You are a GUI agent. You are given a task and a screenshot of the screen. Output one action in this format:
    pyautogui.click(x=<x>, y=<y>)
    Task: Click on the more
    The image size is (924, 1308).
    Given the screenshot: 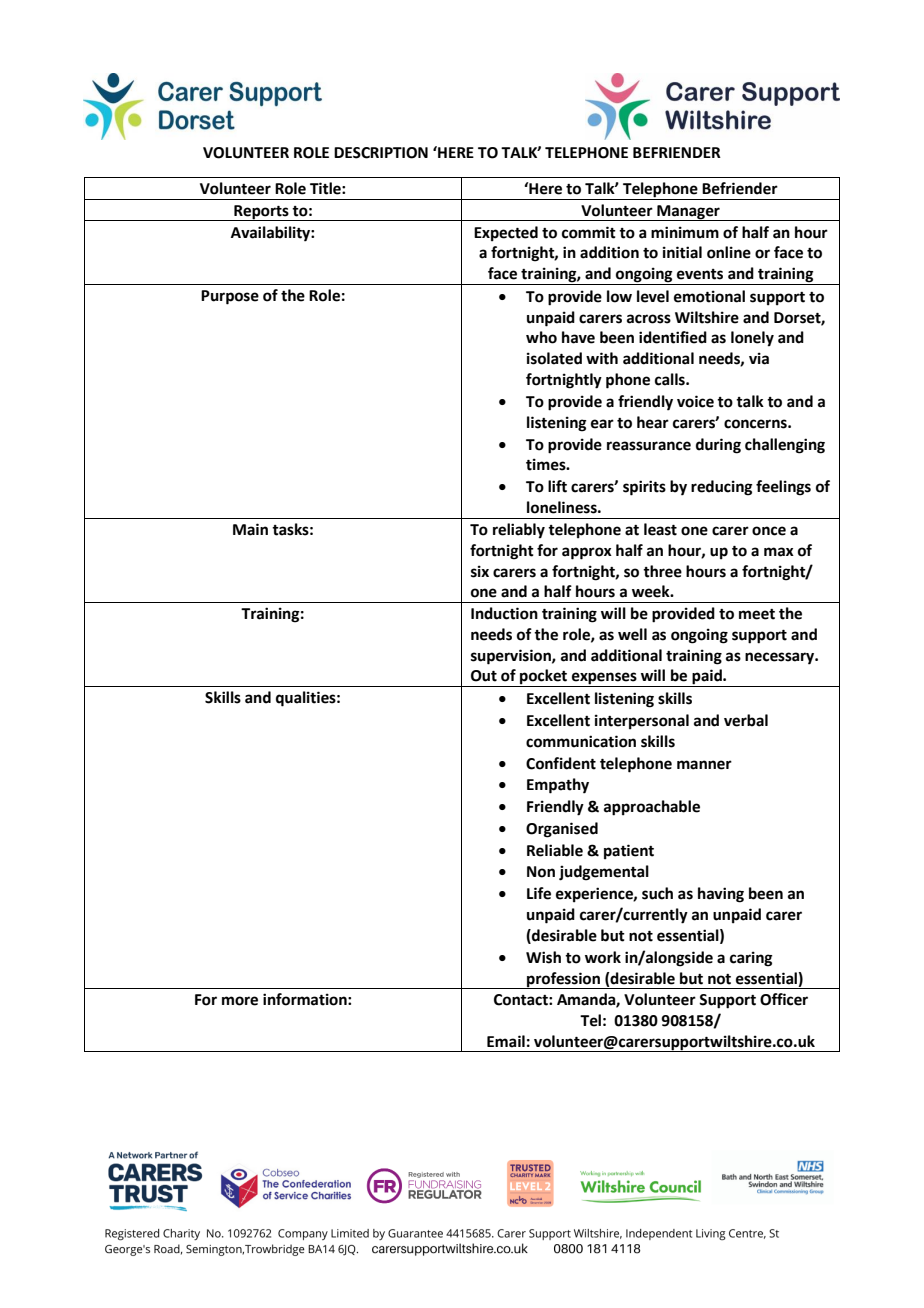 What is the action you would take?
    pyautogui.click(x=240, y=1001)
